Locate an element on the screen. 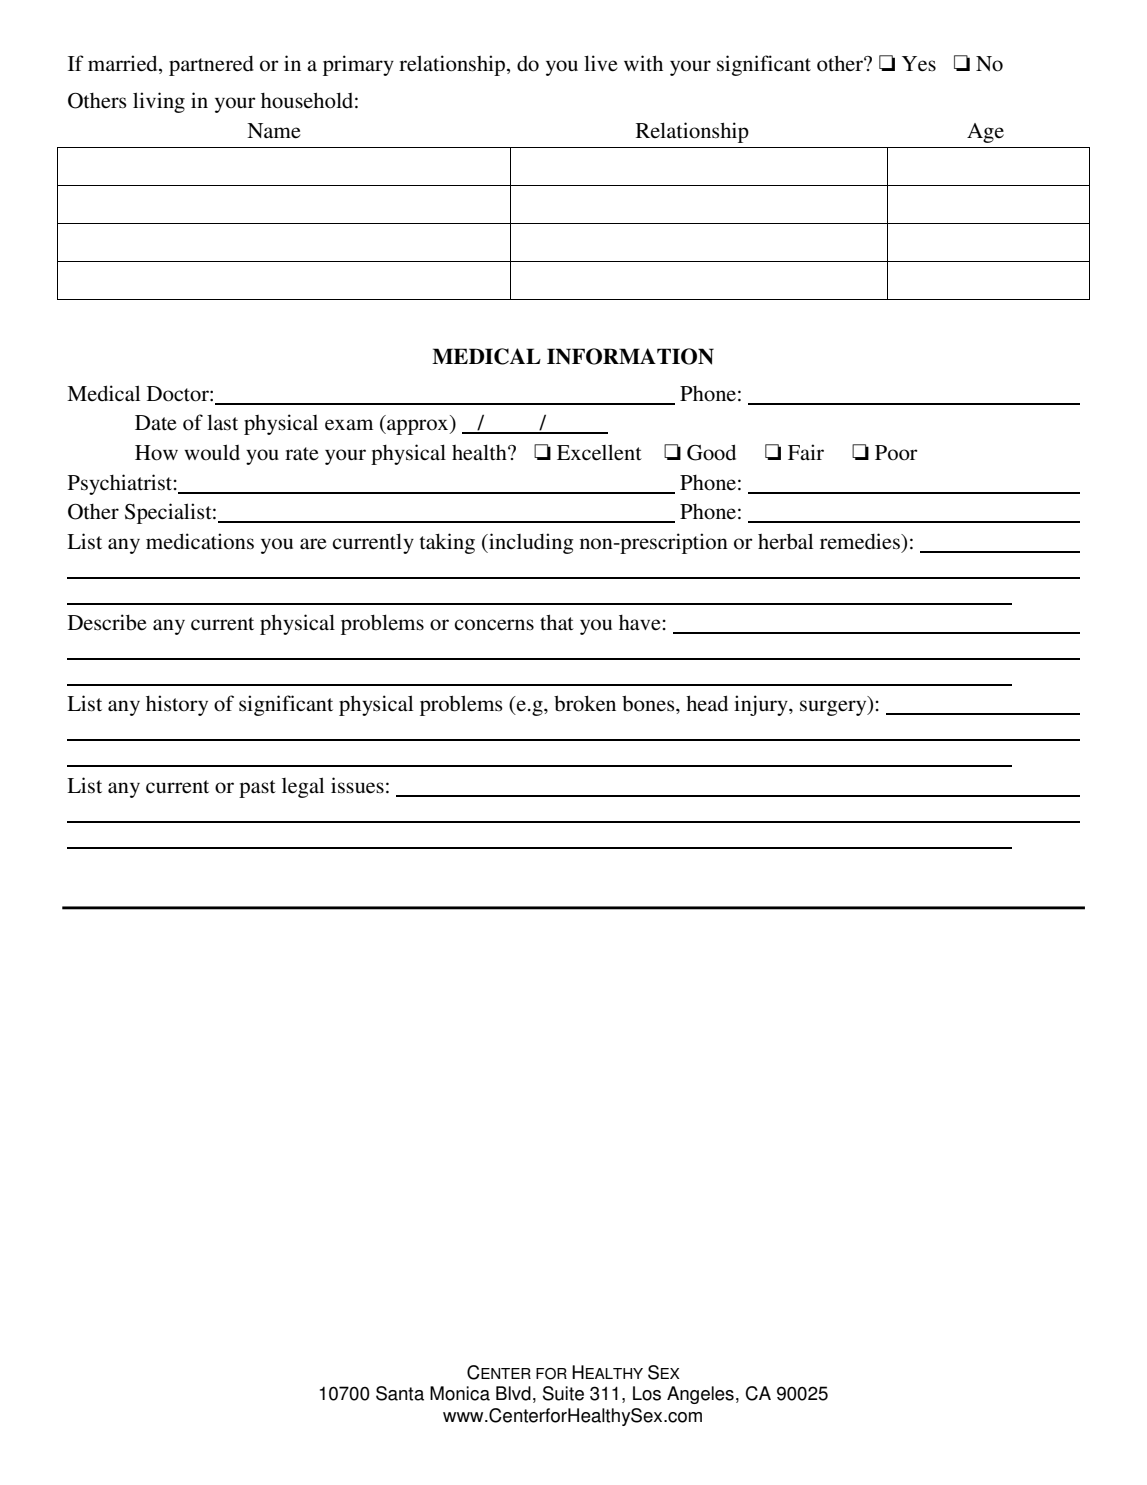 The image size is (1147, 1485). Excellent is located at coordinates (599, 452).
